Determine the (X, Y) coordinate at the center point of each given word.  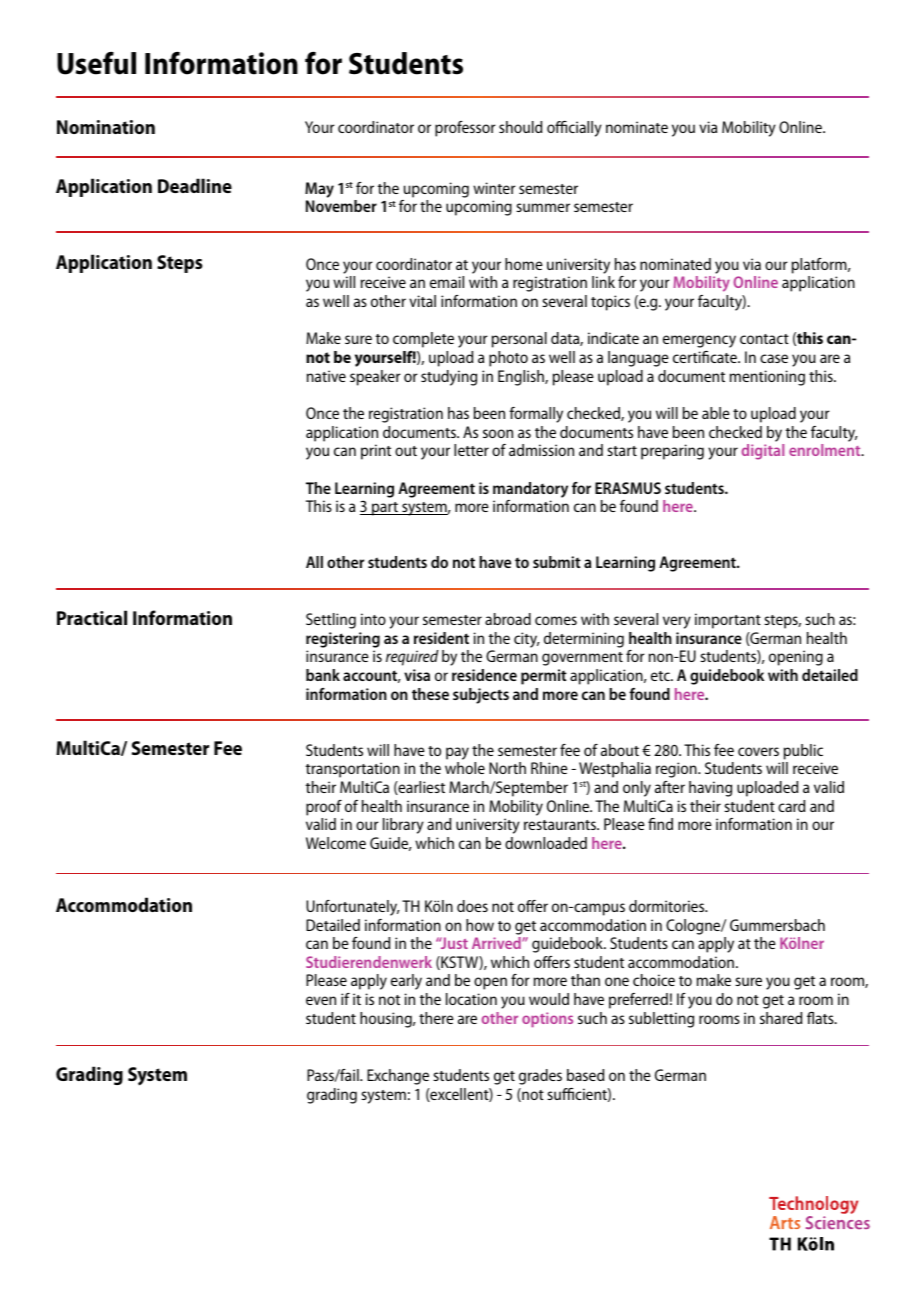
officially (574, 129)
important (728, 621)
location (471, 999)
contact (764, 339)
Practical (92, 617)
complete (423, 340)
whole (465, 768)
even (321, 1000)
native (326, 376)
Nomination (106, 127)
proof (324, 808)
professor (465, 129)
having (710, 789)
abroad (508, 619)
